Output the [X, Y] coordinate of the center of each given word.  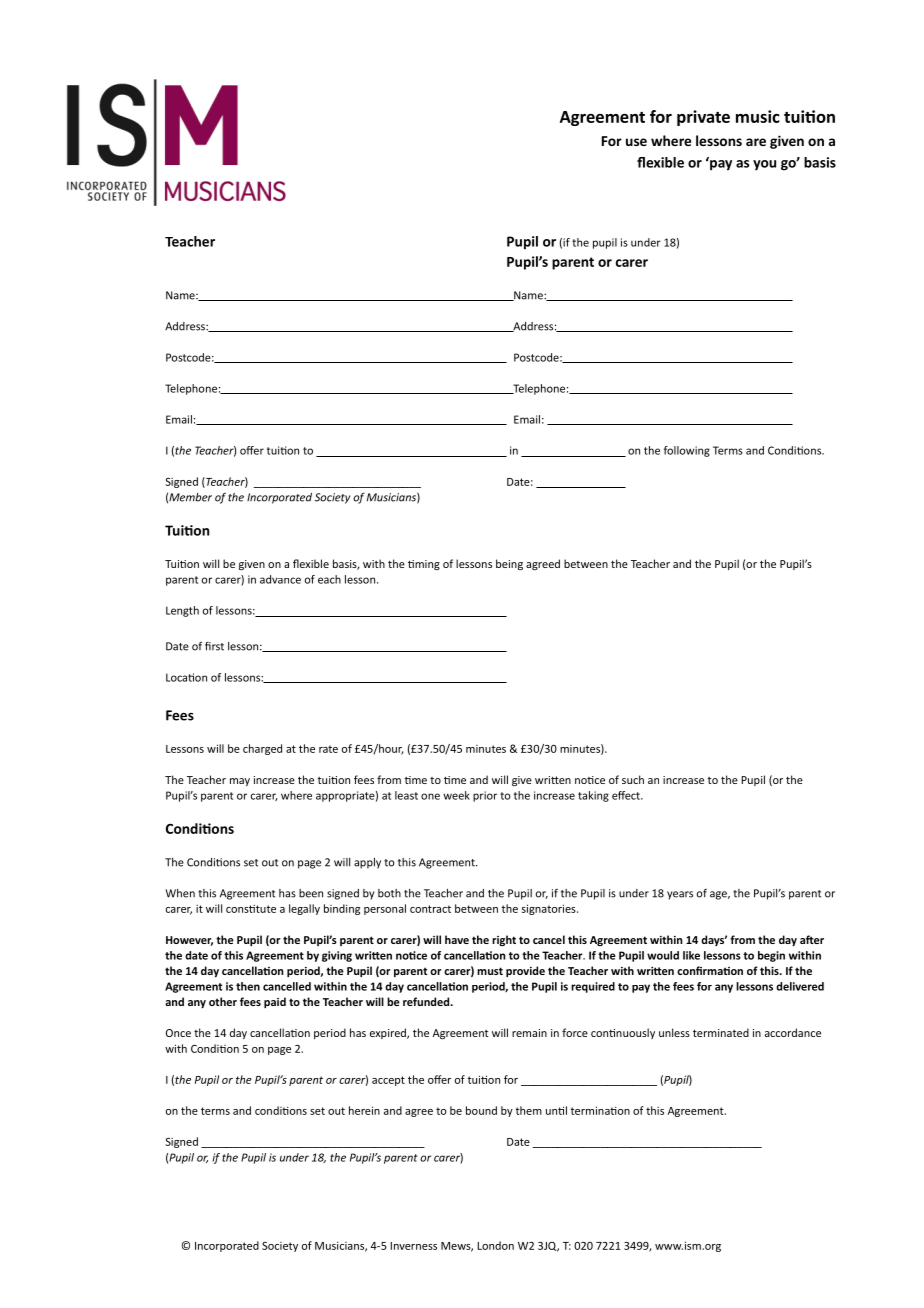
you [764, 165]
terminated [721, 1032]
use [636, 142]
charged [262, 749]
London [495, 1245]
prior [485, 796]
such [633, 779]
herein [364, 1110]
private [703, 118]
